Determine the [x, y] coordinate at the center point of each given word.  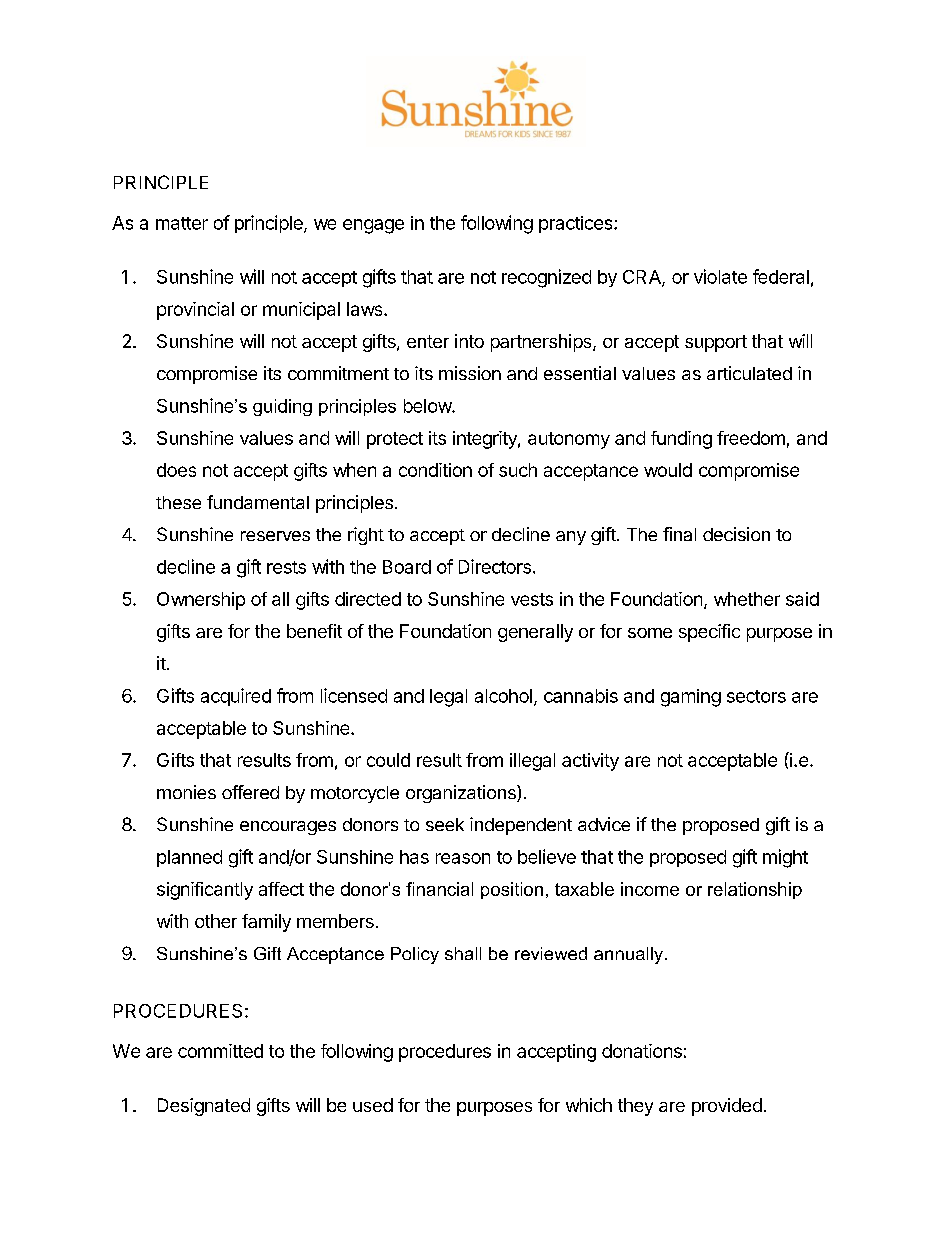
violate [720, 276]
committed [220, 1051]
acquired [236, 697]
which [589, 1105]
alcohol [503, 696]
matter [182, 223]
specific [709, 633]
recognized [546, 278]
